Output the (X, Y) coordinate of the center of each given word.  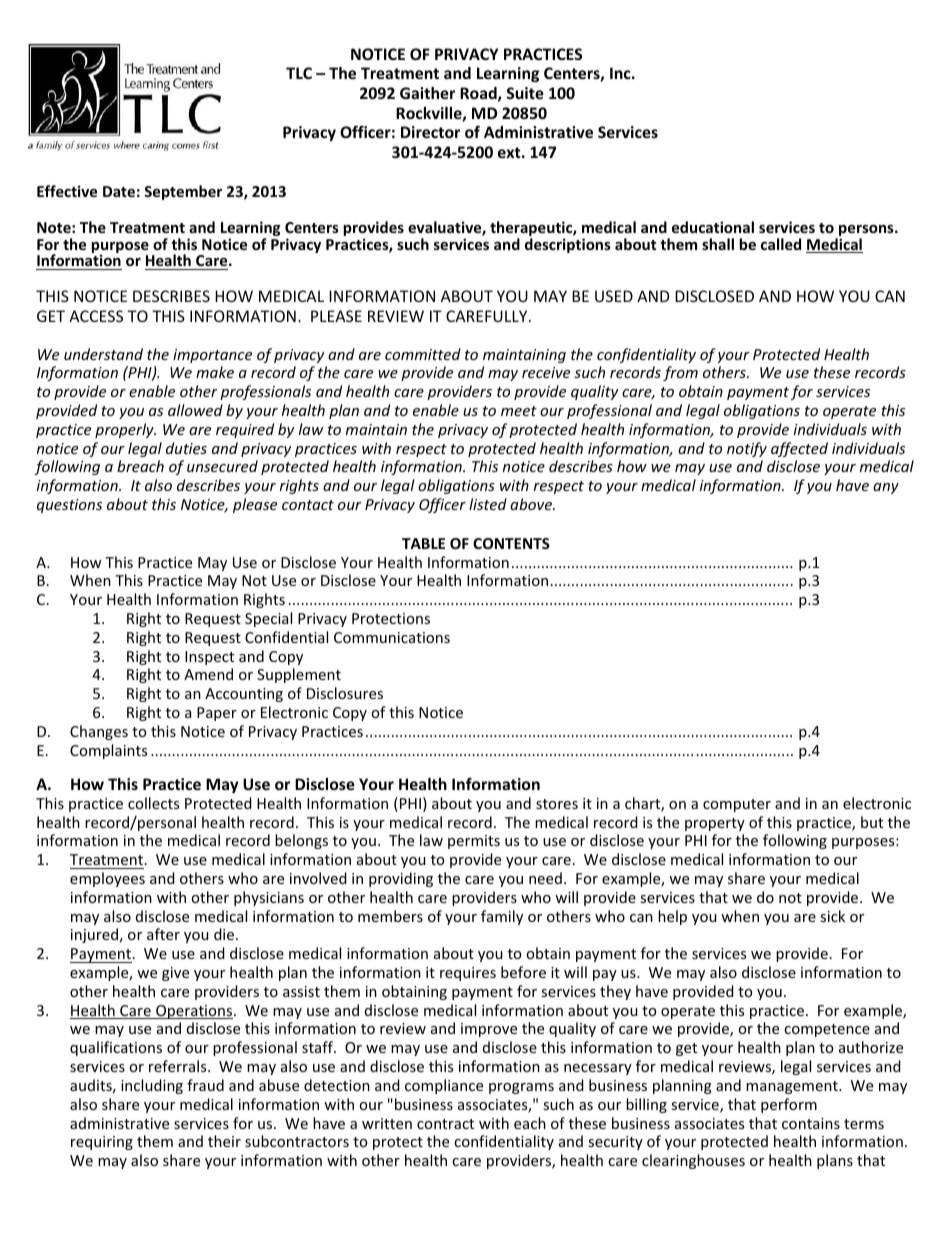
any (886, 488)
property (715, 824)
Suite (525, 93)
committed (423, 354)
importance (212, 356)
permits (474, 842)
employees (107, 879)
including (152, 1086)
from (680, 373)
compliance (444, 1086)
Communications (392, 637)
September (183, 192)
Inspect (209, 658)
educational (713, 227)
